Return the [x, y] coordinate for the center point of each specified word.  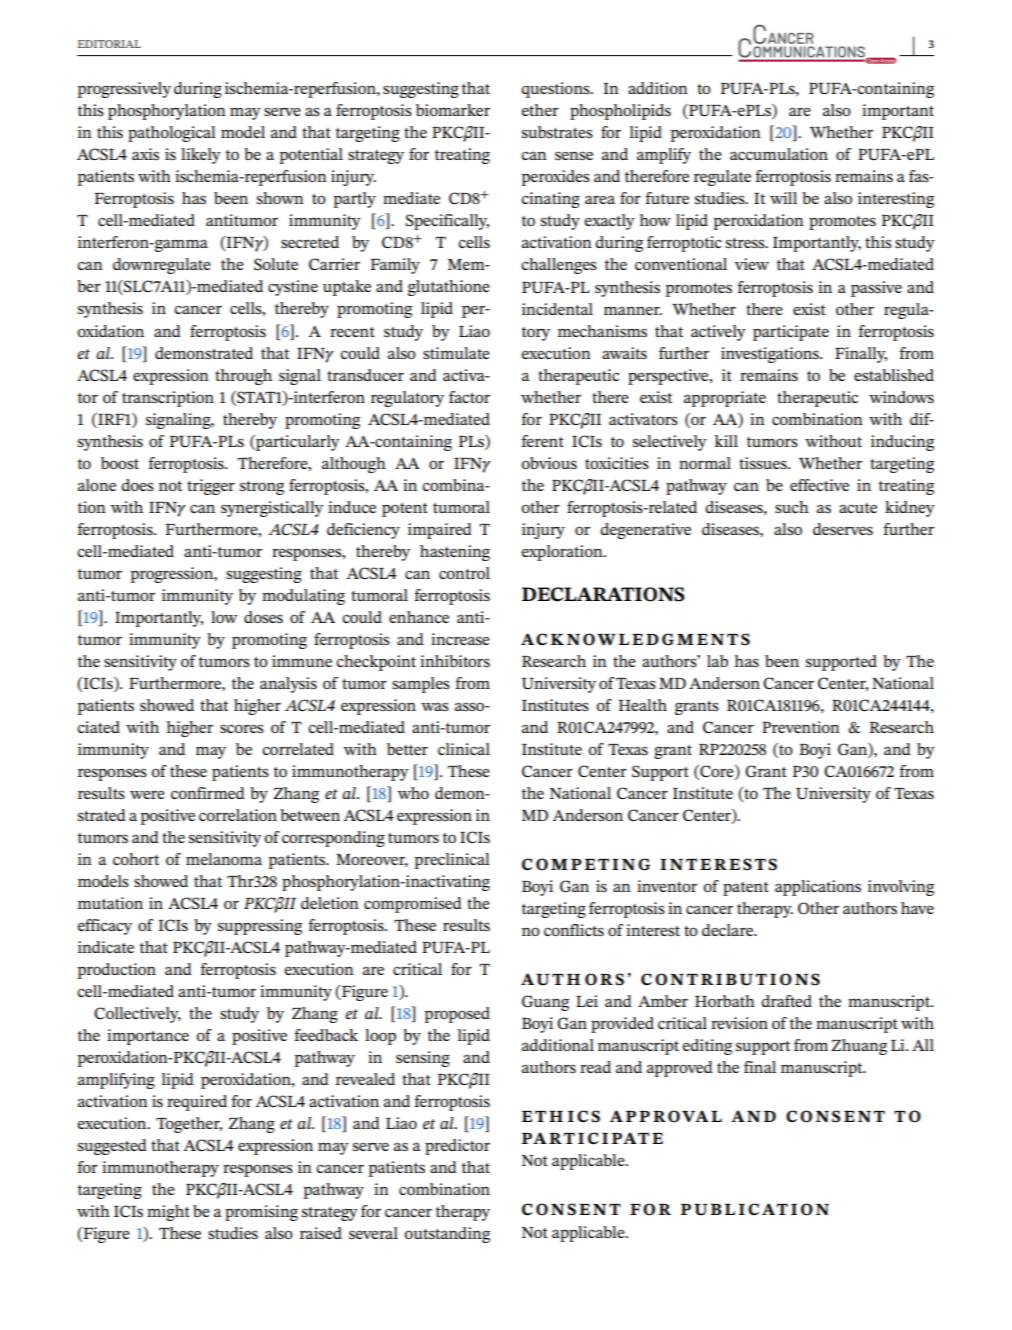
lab [717, 661]
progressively [124, 90]
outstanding [447, 1235]
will [783, 198]
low [224, 617]
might [168, 1213]
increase [460, 639]
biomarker [453, 110]
